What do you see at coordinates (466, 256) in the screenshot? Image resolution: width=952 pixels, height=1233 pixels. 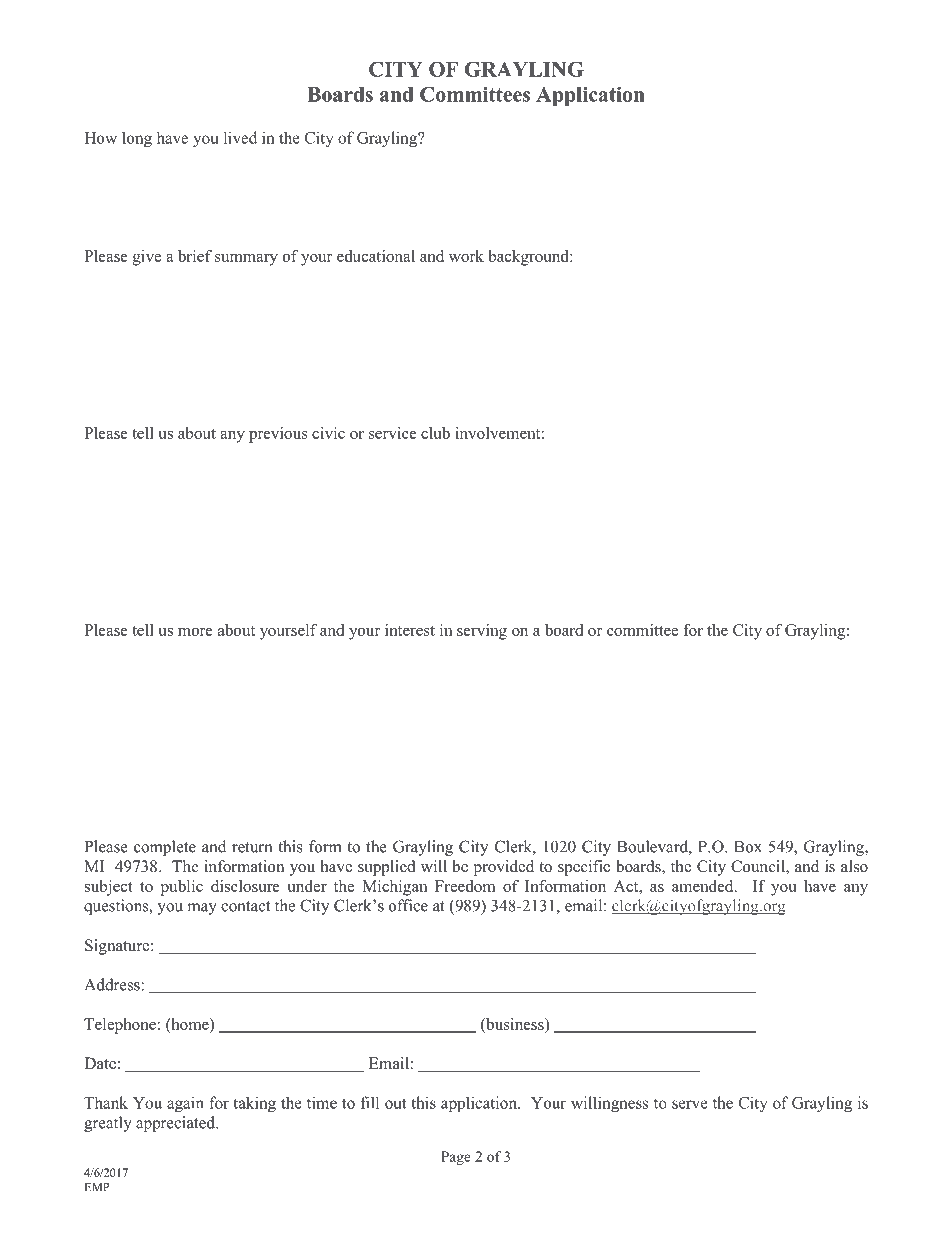 I see `work` at bounding box center [466, 256].
